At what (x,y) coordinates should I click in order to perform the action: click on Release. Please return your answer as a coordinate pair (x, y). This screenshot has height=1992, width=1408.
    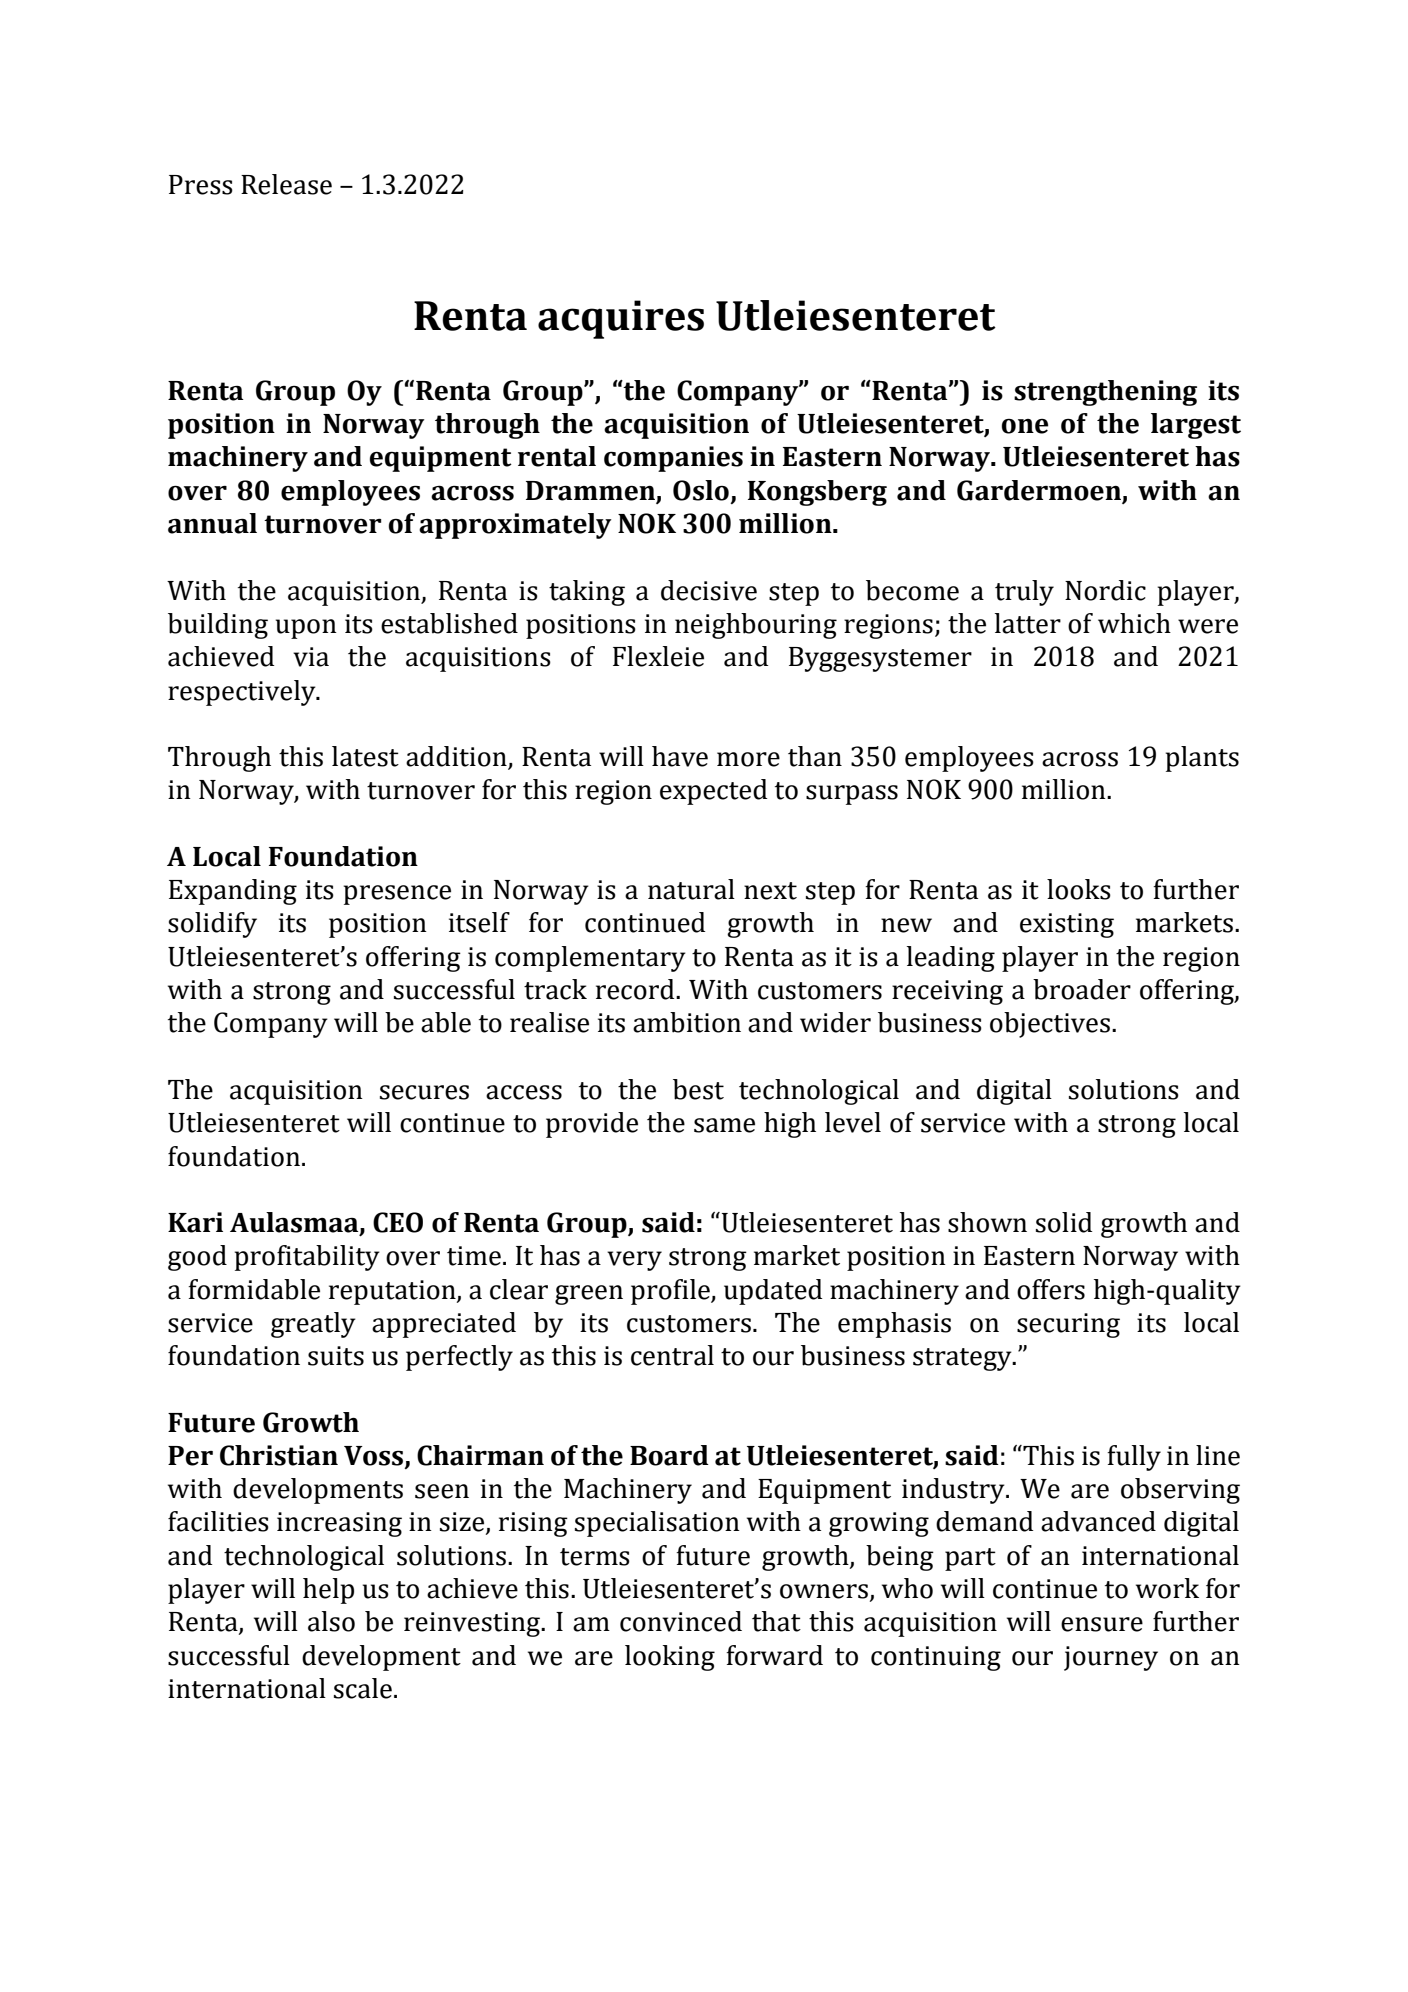
    Looking at the image, I should click on (286, 184).
